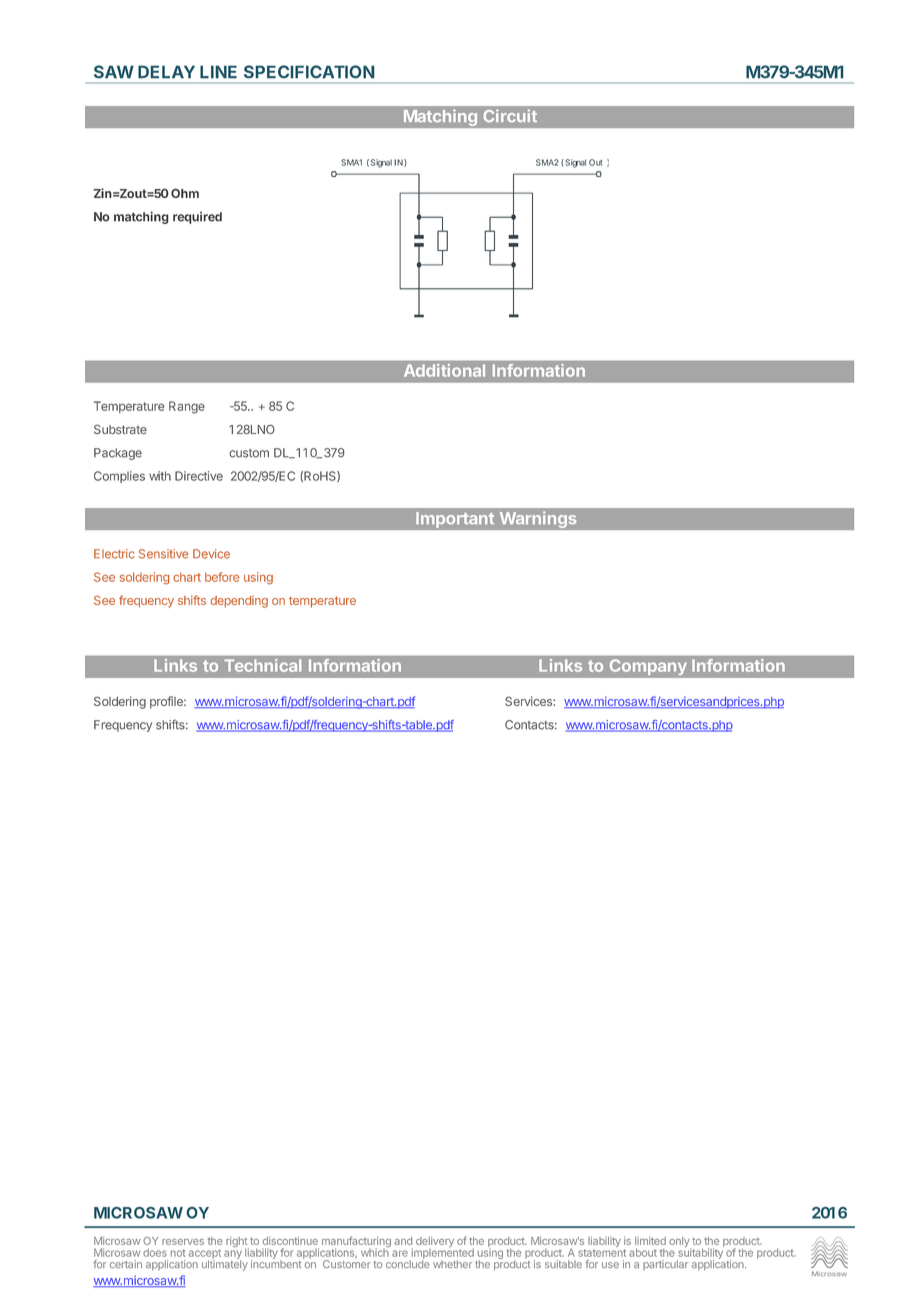  What do you see at coordinates (444, 370) in the screenshot?
I see `Additional` at bounding box center [444, 370].
